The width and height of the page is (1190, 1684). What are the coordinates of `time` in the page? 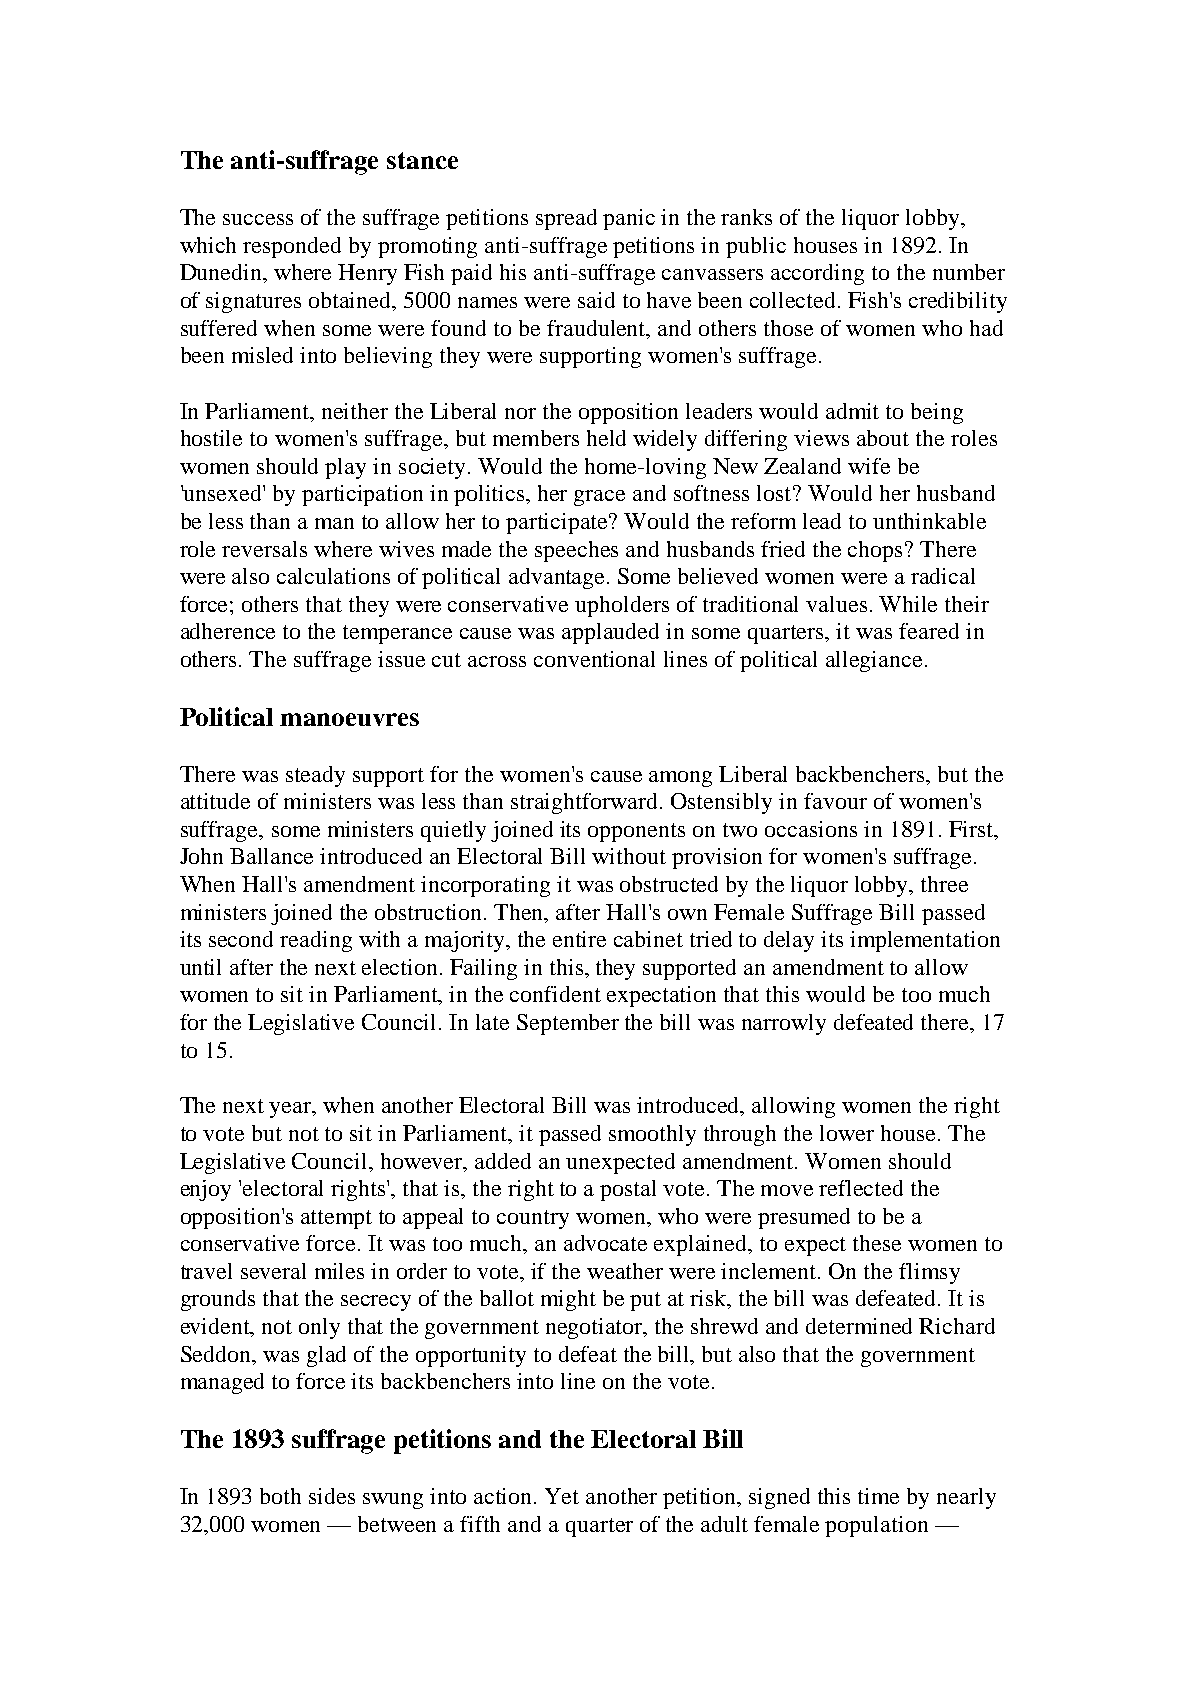 It's located at (878, 1496).
